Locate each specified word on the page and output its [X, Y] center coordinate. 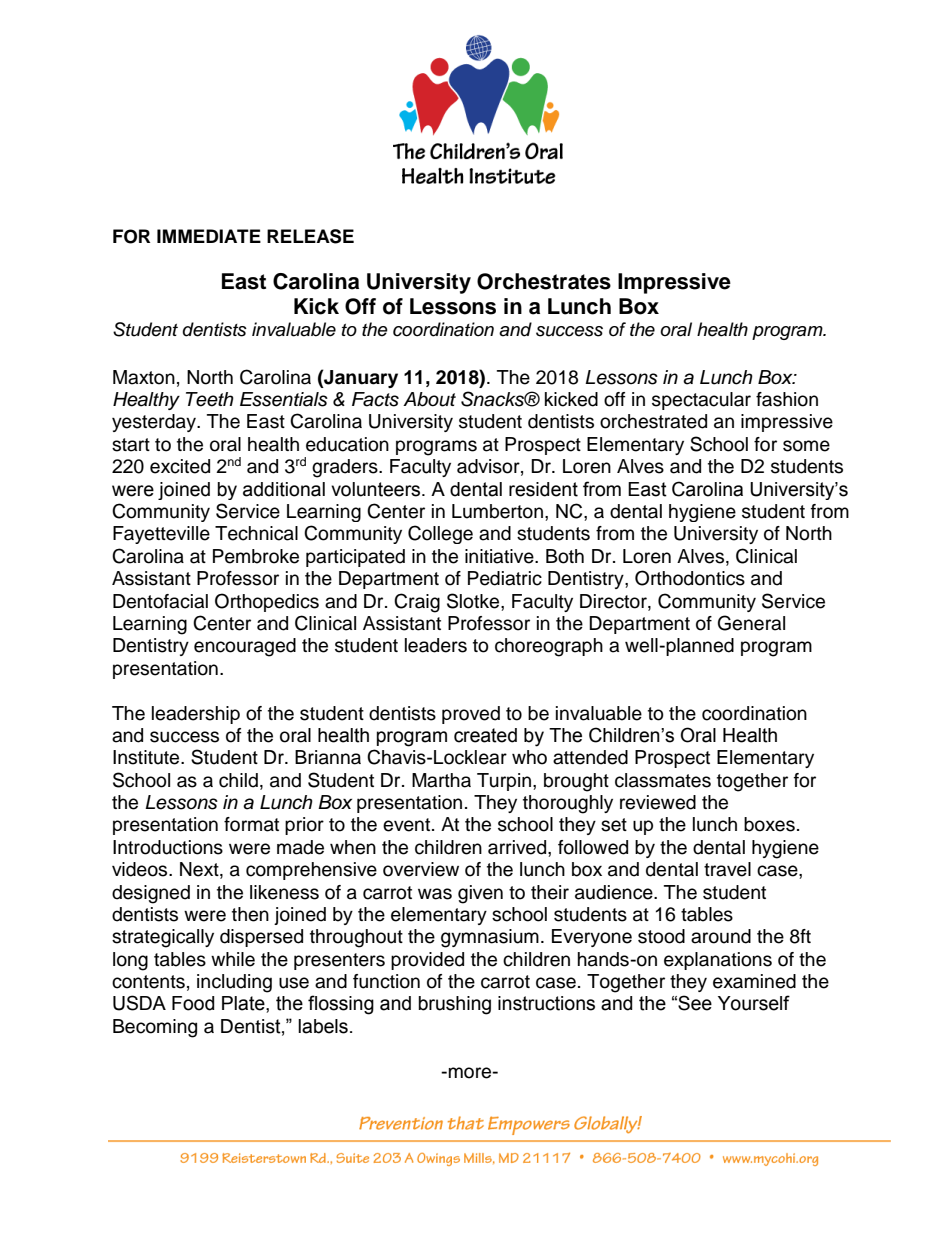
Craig [417, 603]
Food [193, 1003]
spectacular [701, 401]
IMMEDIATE [209, 236]
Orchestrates [544, 281]
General [751, 623]
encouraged [245, 647]
